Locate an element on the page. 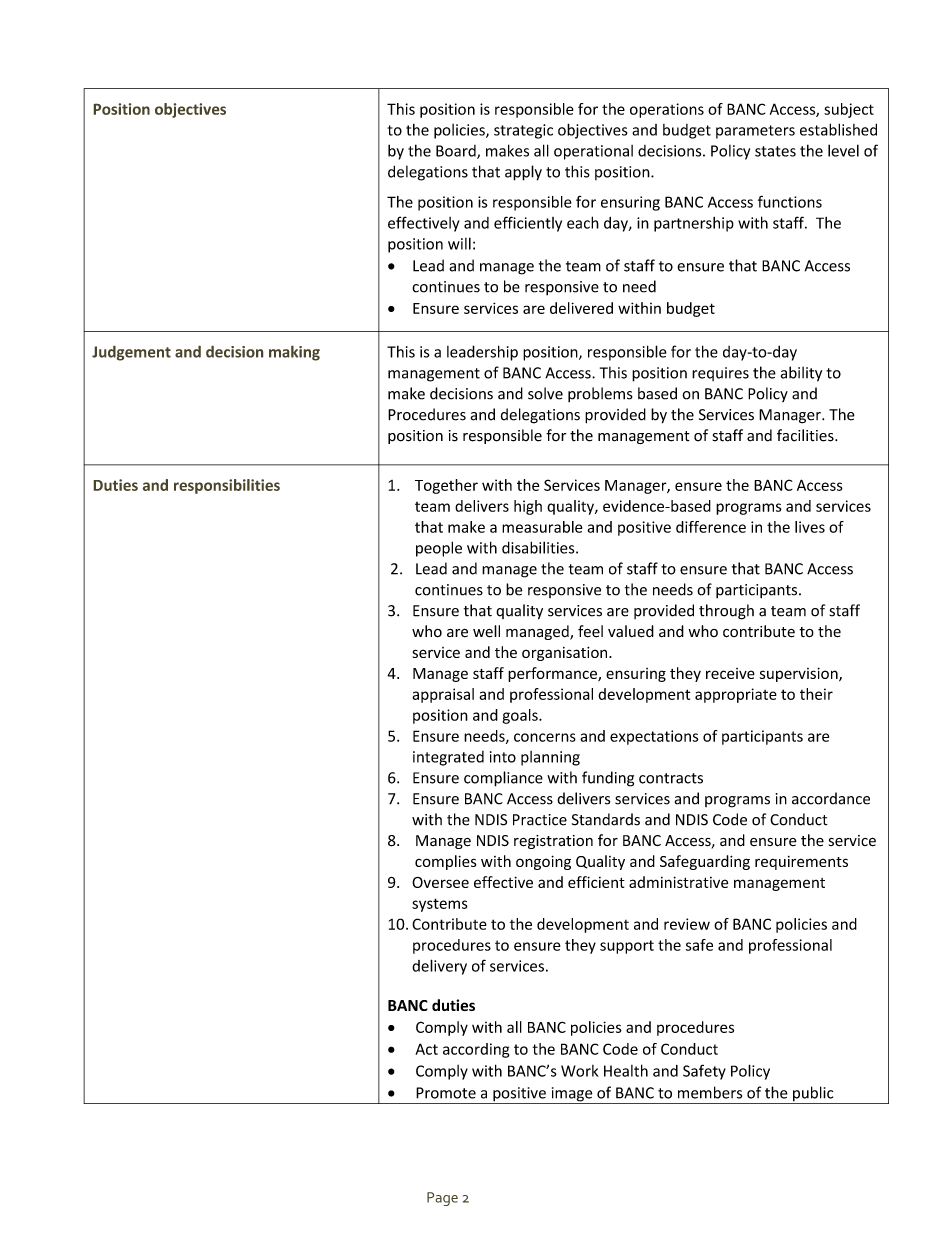 This document has height=1233, width=952. Page is located at coordinates (442, 1199).
